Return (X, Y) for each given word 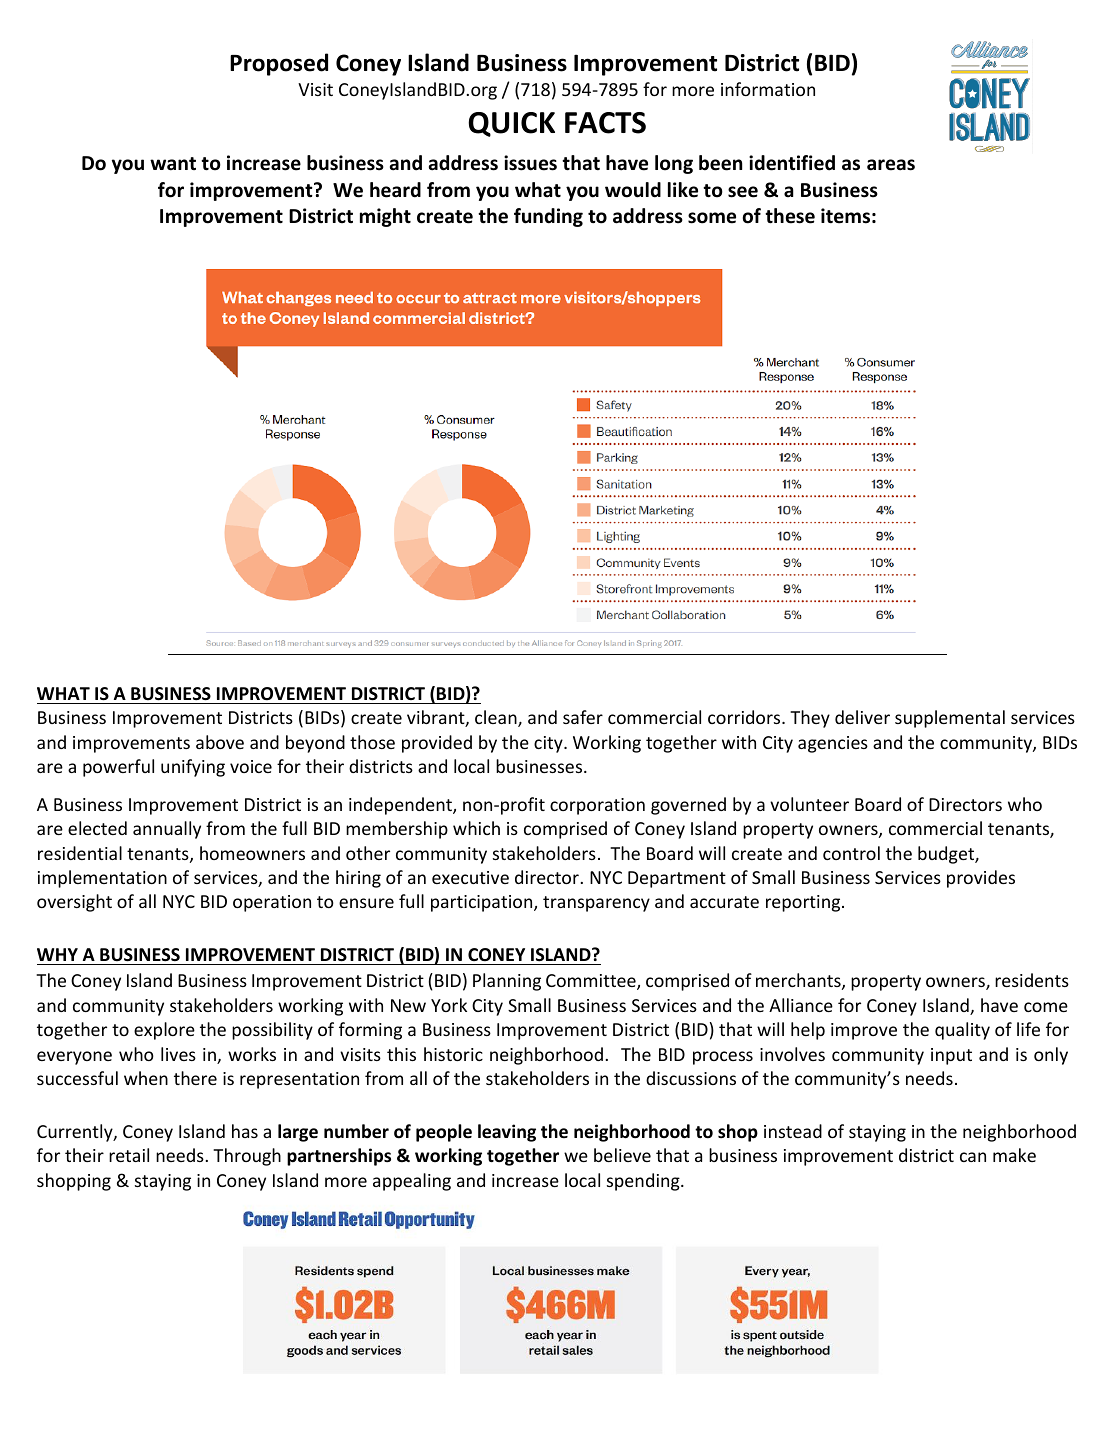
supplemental (950, 719)
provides (981, 879)
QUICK (511, 124)
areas (891, 165)
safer (583, 717)
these (790, 216)
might (385, 217)
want (173, 164)
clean (497, 718)
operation (272, 903)
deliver (862, 717)
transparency (596, 904)
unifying (193, 768)
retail (129, 1155)
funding (548, 217)
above (220, 742)
